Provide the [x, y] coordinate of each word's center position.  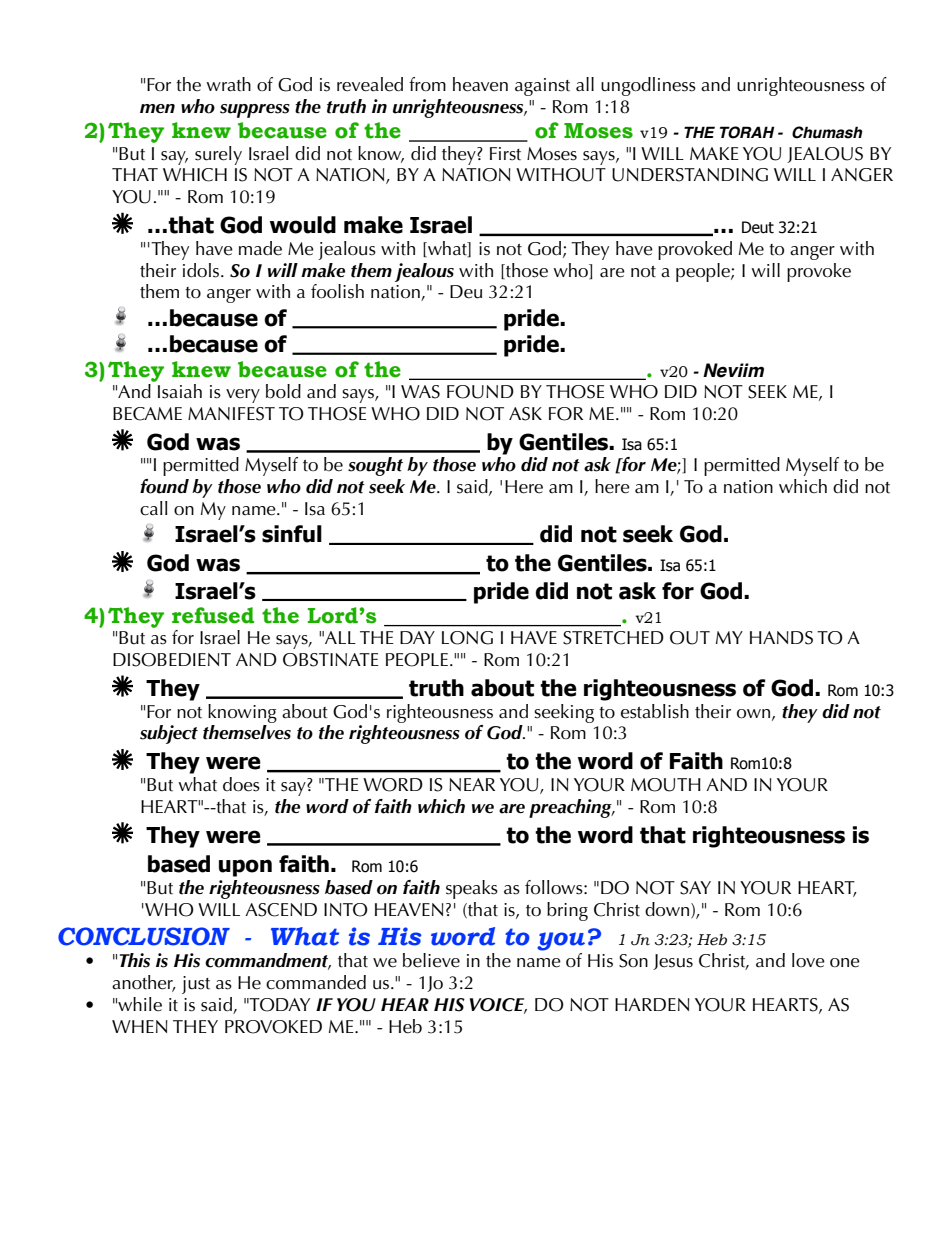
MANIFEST [231, 414]
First [505, 154]
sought [375, 466]
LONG [467, 638]
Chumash [827, 132]
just [196, 985]
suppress [255, 111]
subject [169, 734]
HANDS [781, 638]
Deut [758, 227]
